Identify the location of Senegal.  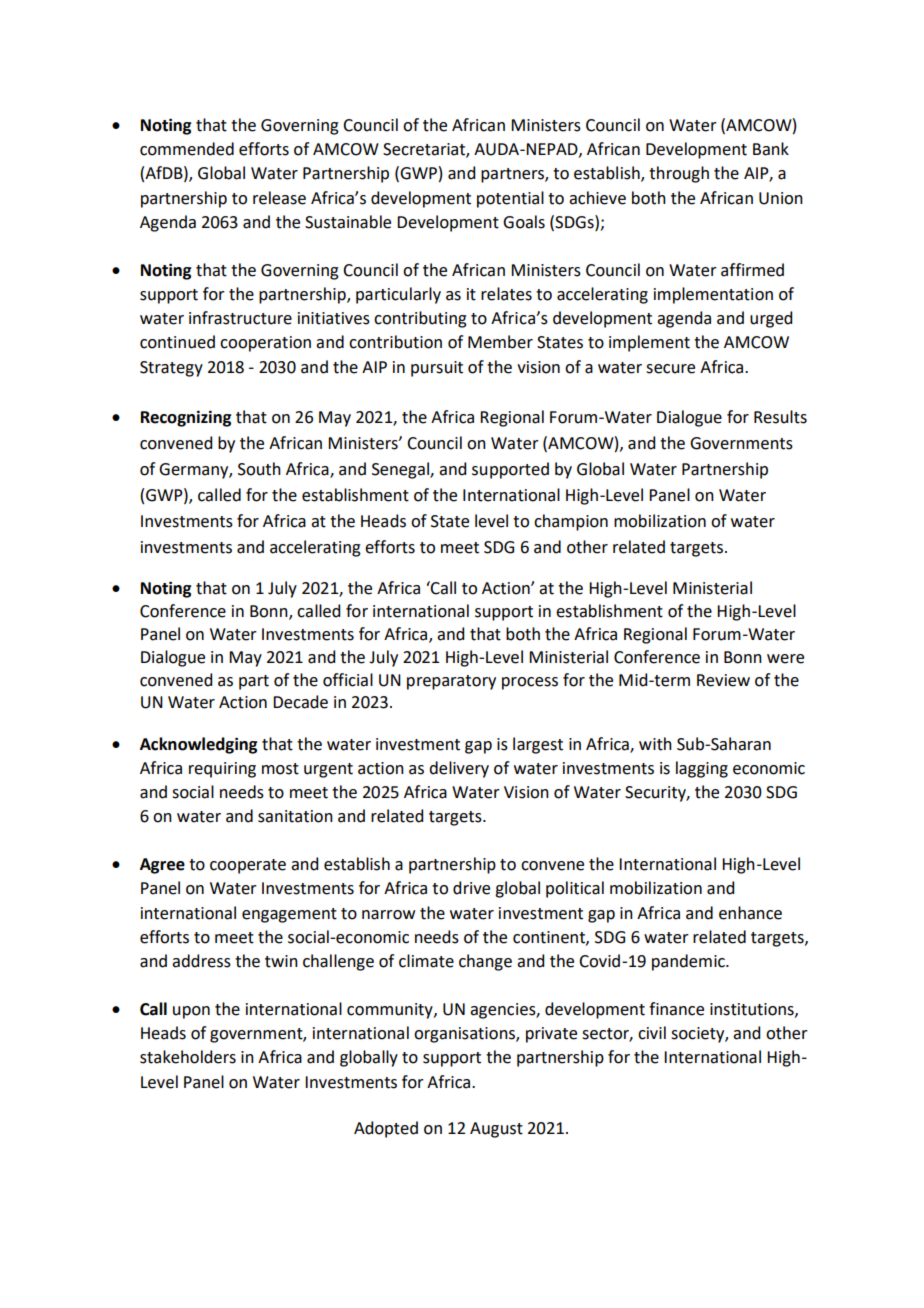
(401, 470).
